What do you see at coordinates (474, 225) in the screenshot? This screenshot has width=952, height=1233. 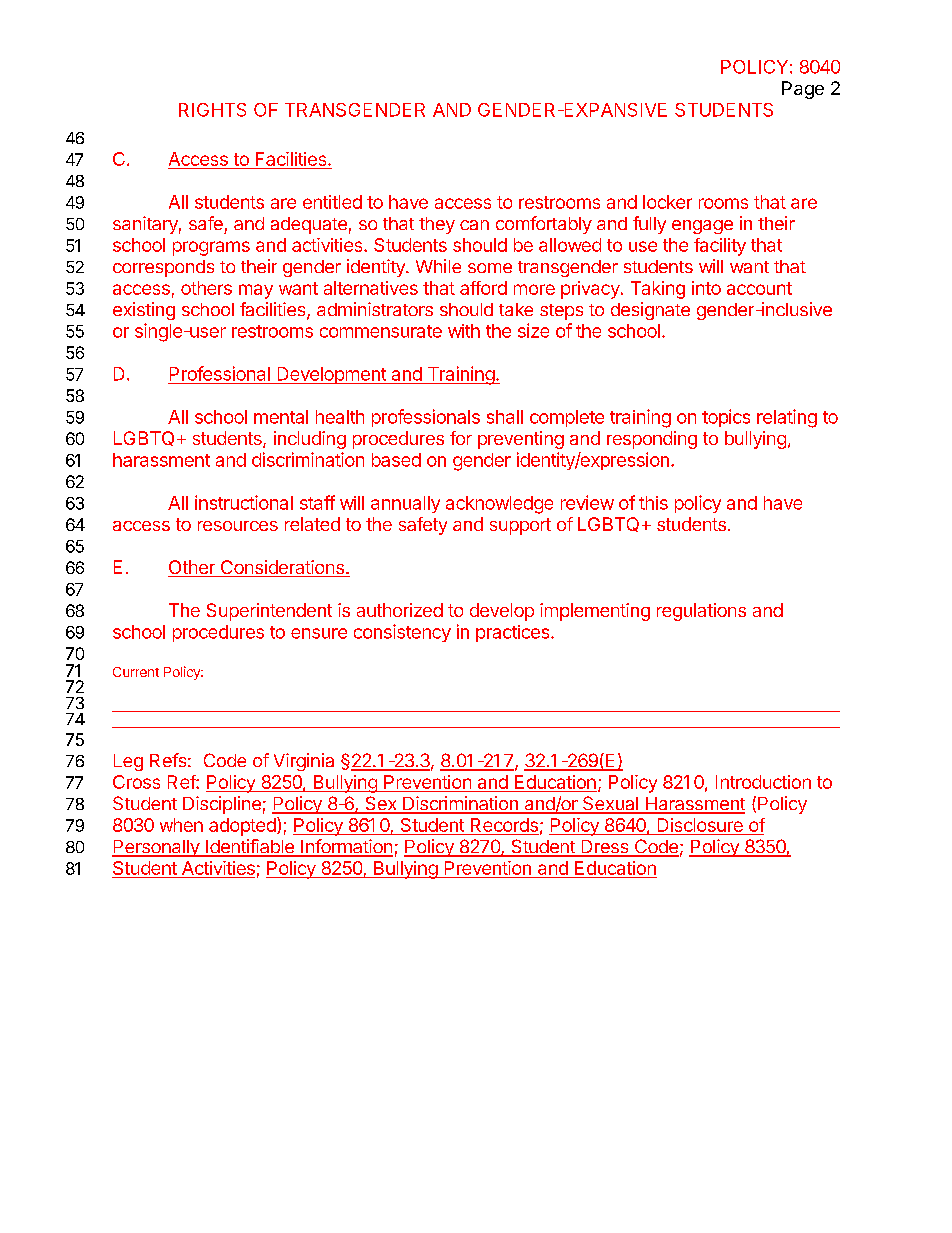 I see `can` at bounding box center [474, 225].
